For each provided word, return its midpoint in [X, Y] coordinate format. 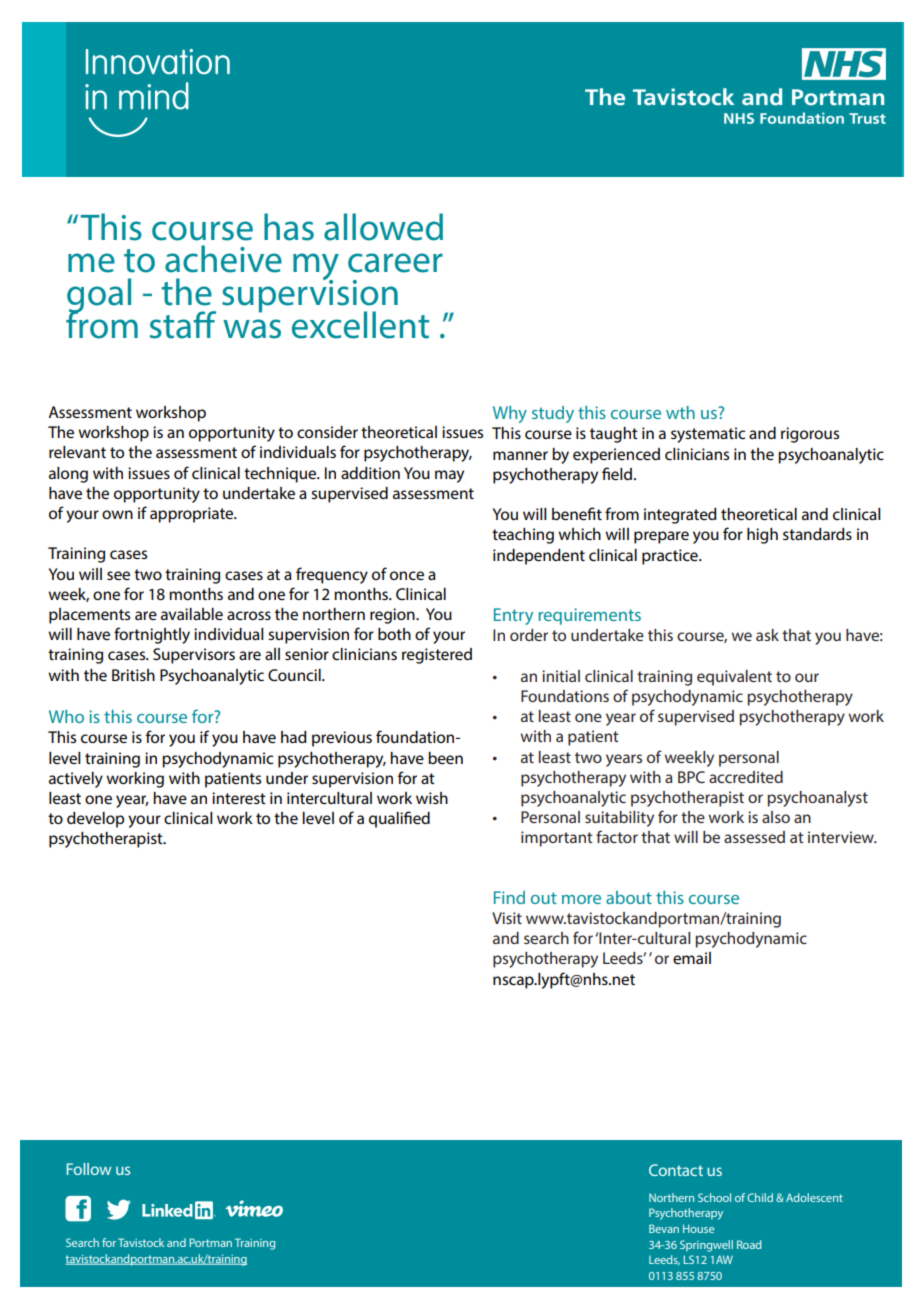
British [133, 675]
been [445, 758]
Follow [89, 1169]
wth [680, 412]
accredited [746, 777]
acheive [223, 259]
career [395, 263]
